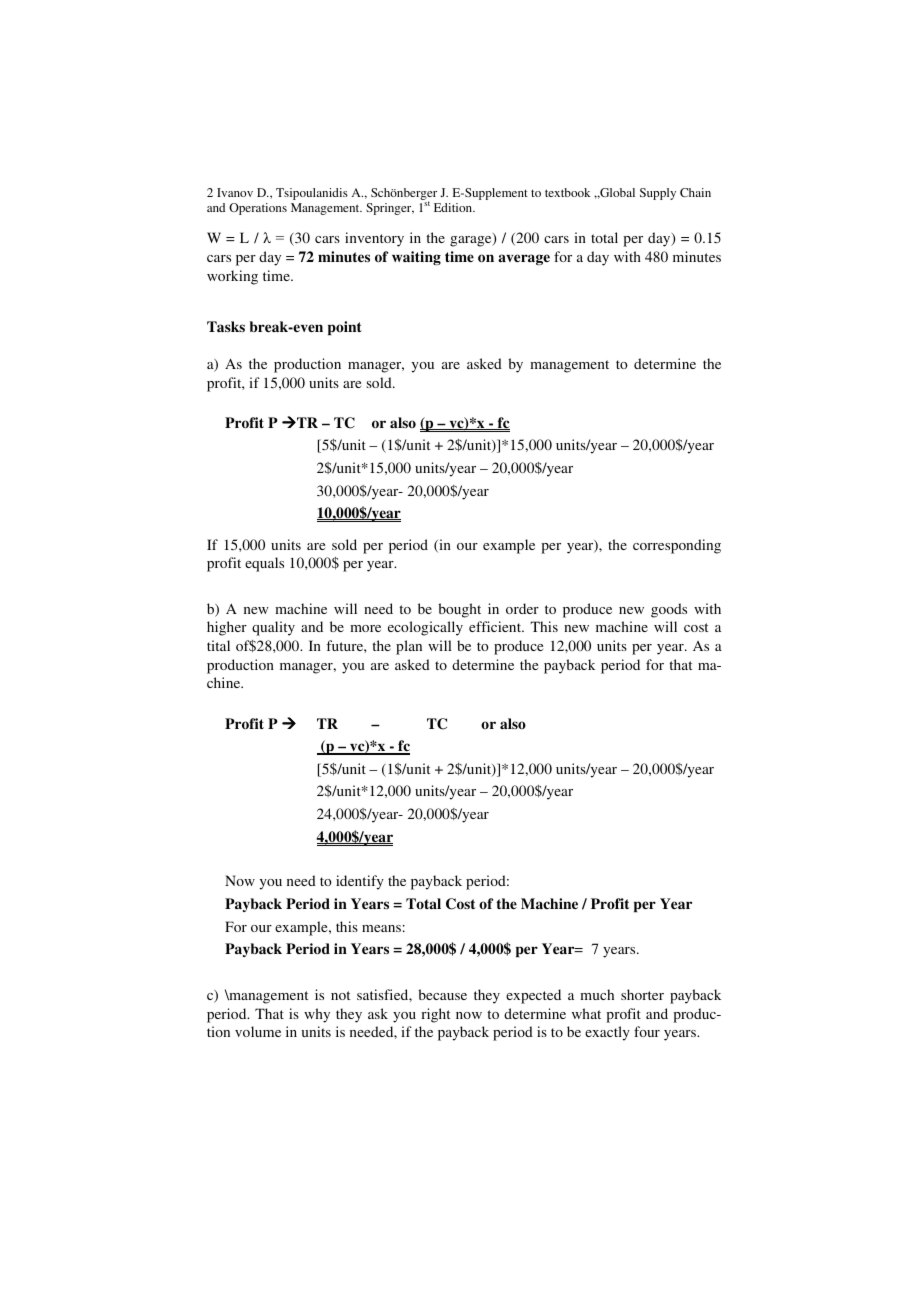  Describe the element at coordinates (273, 628) in the screenshot. I see `quality` at that location.
